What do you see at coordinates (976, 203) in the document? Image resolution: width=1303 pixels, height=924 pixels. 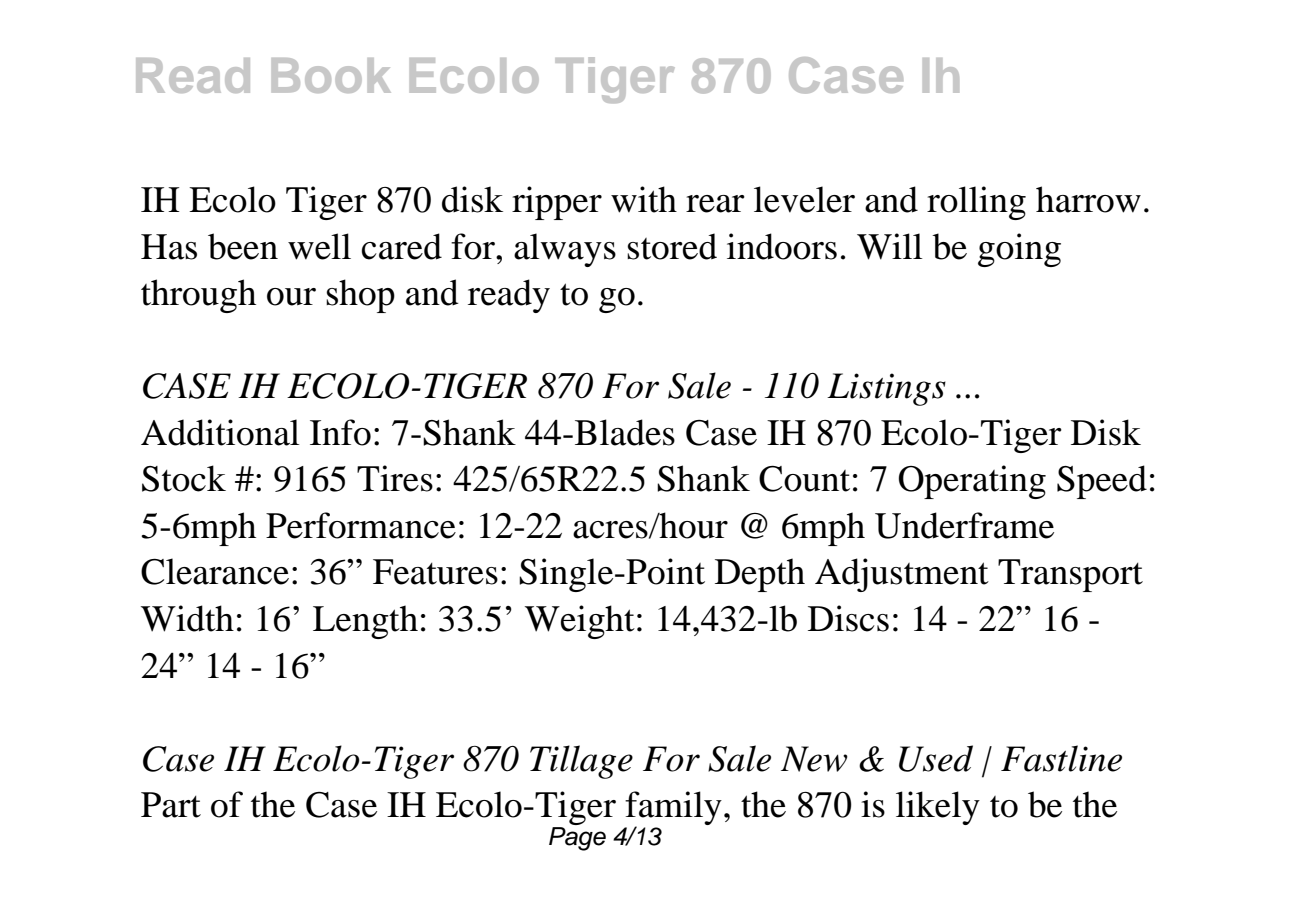 I see `rolling` at bounding box center [976, 203].
